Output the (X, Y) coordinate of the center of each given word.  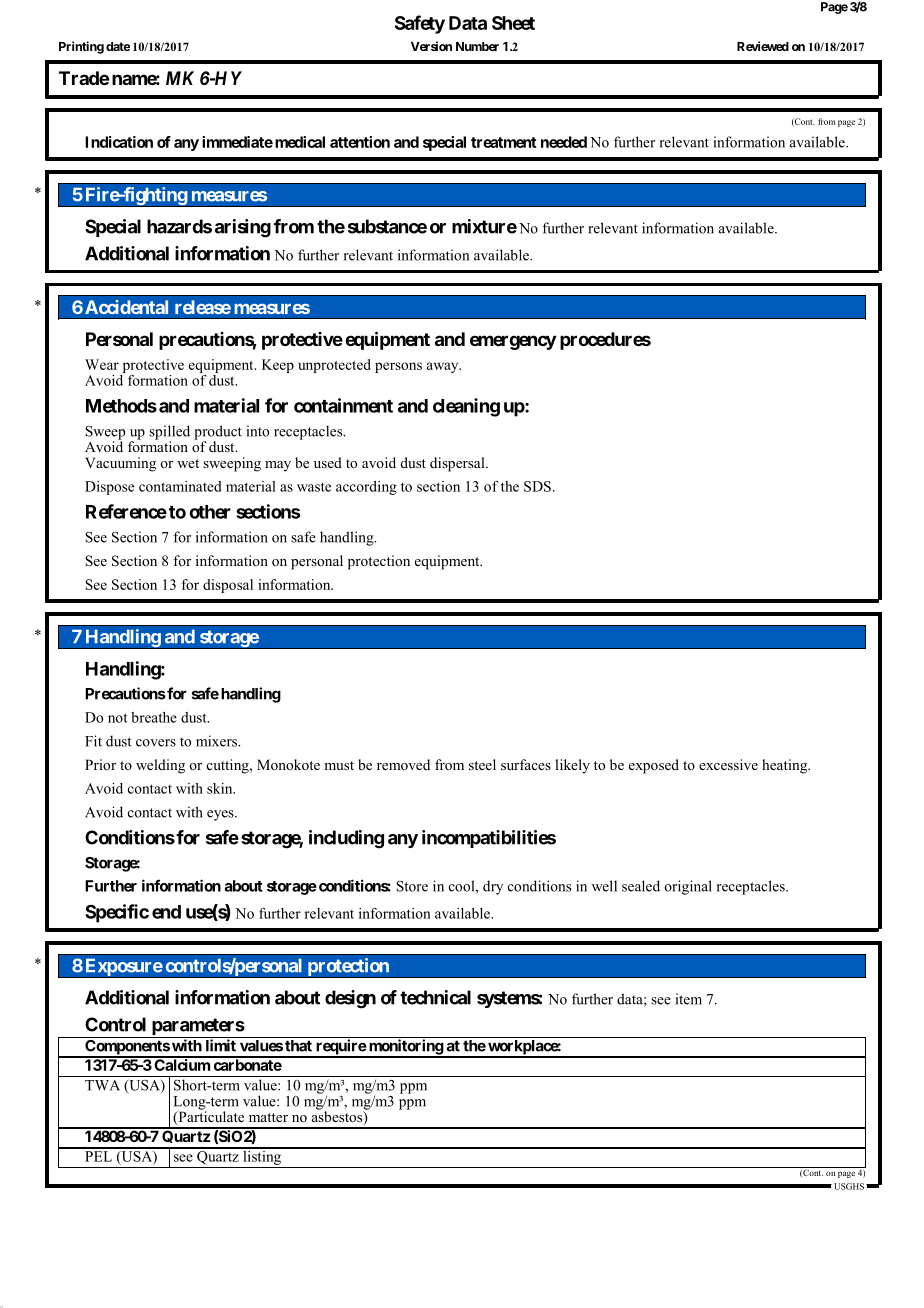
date (118, 46)
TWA (102, 1085)
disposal (228, 586)
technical (435, 997)
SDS (537, 486)
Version (431, 46)
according (366, 488)
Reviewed (763, 46)
